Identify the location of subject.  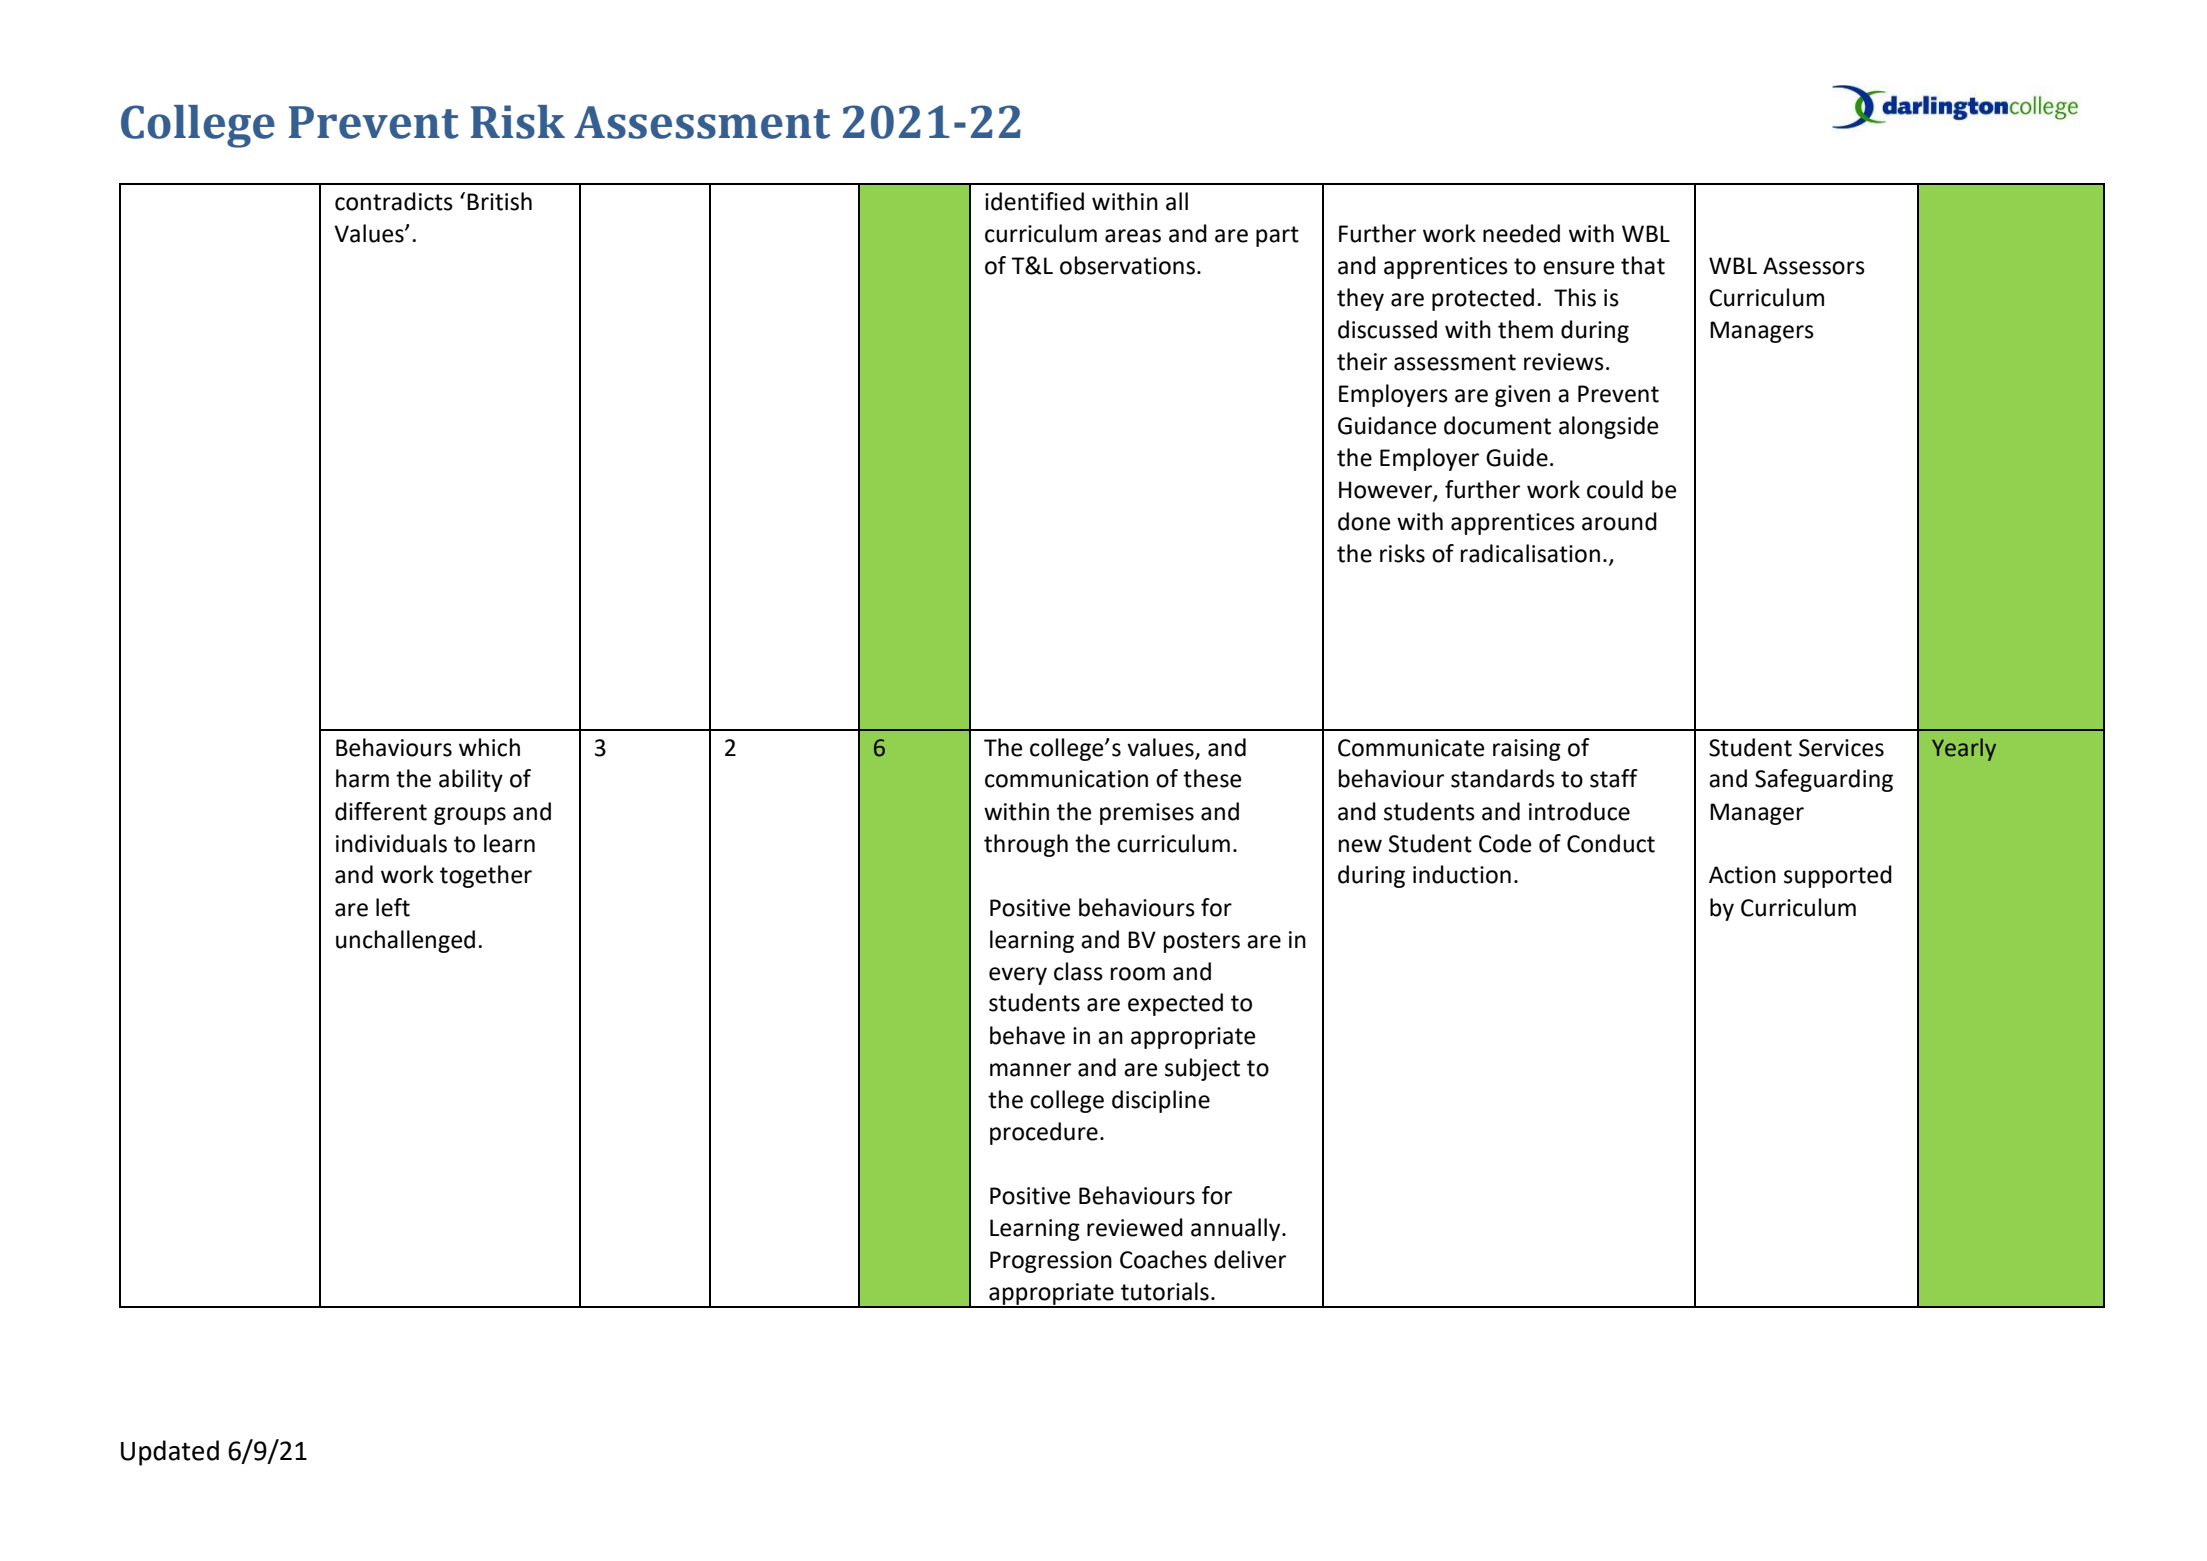
(1202, 1069).
